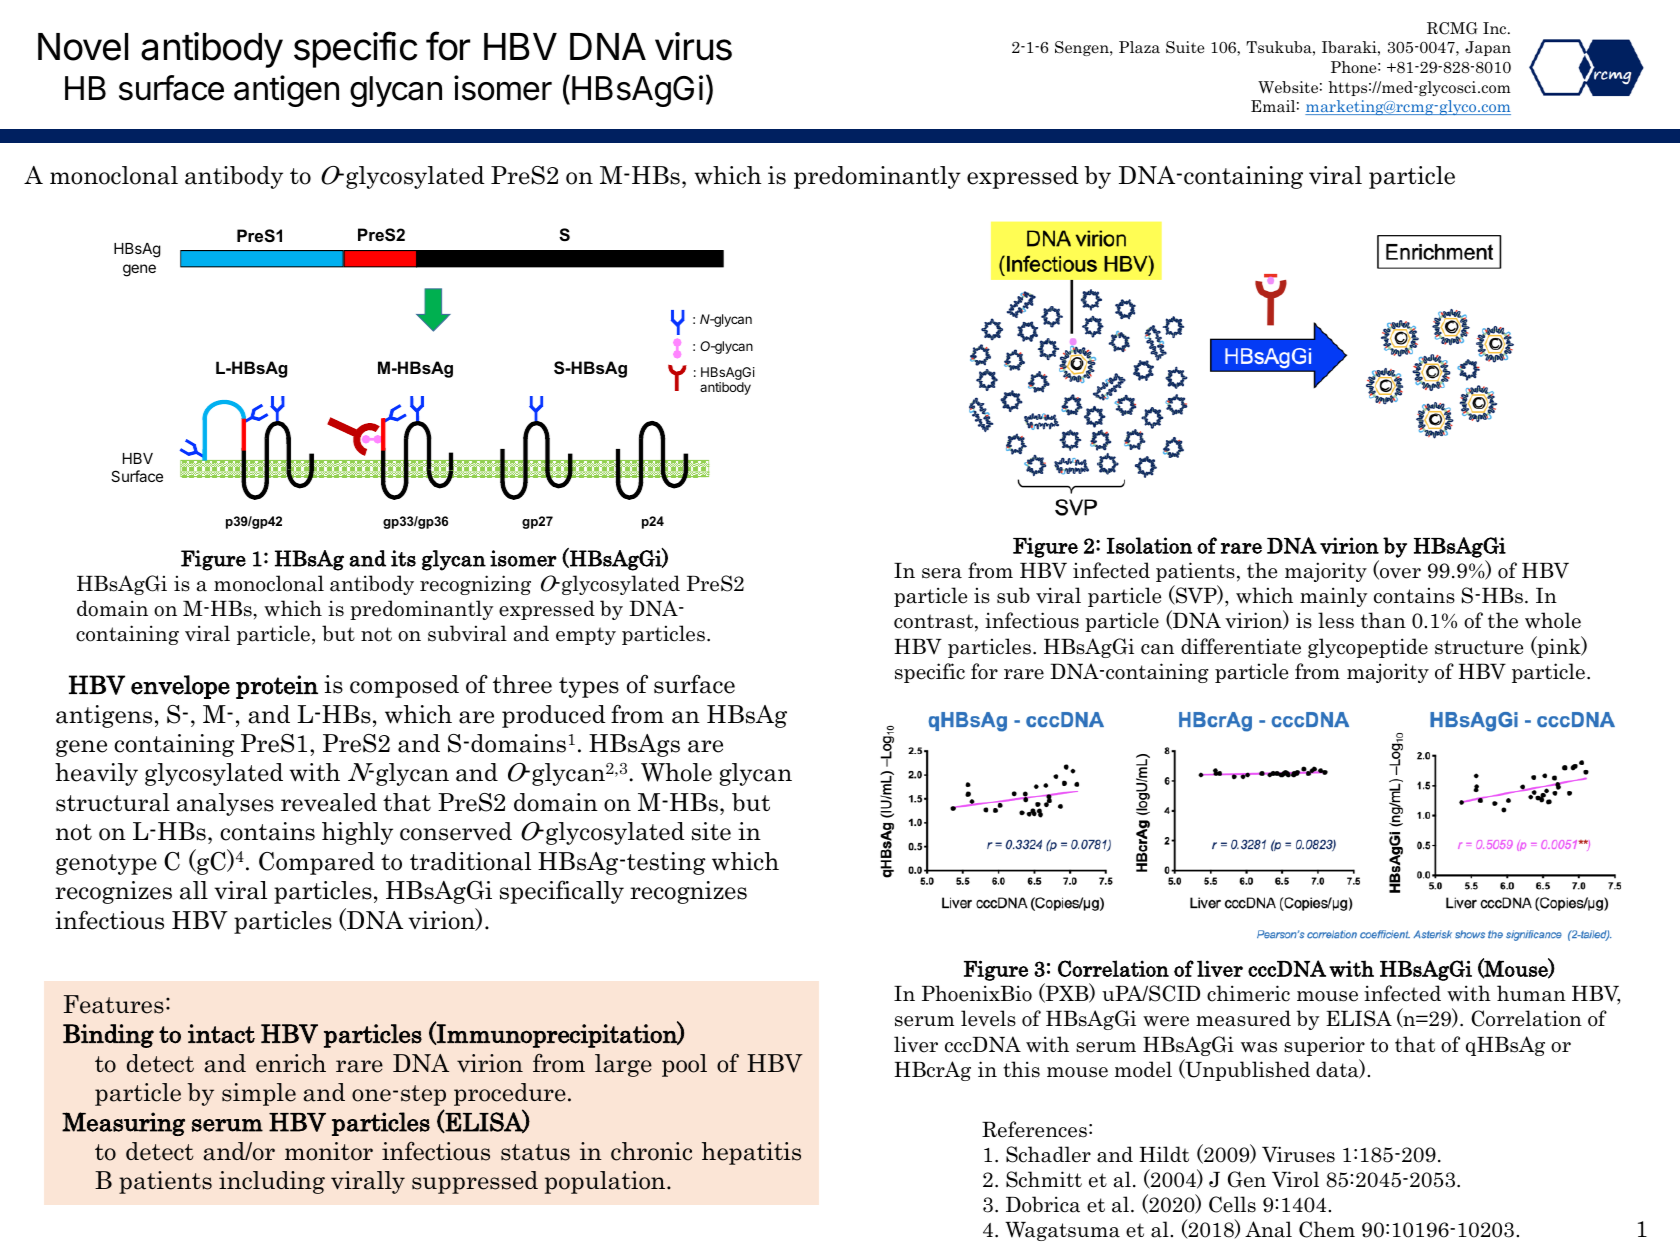 The height and width of the screenshot is (1260, 1680). Describe the element at coordinates (1139, 47) in the screenshot. I see `Plaza` at that location.
